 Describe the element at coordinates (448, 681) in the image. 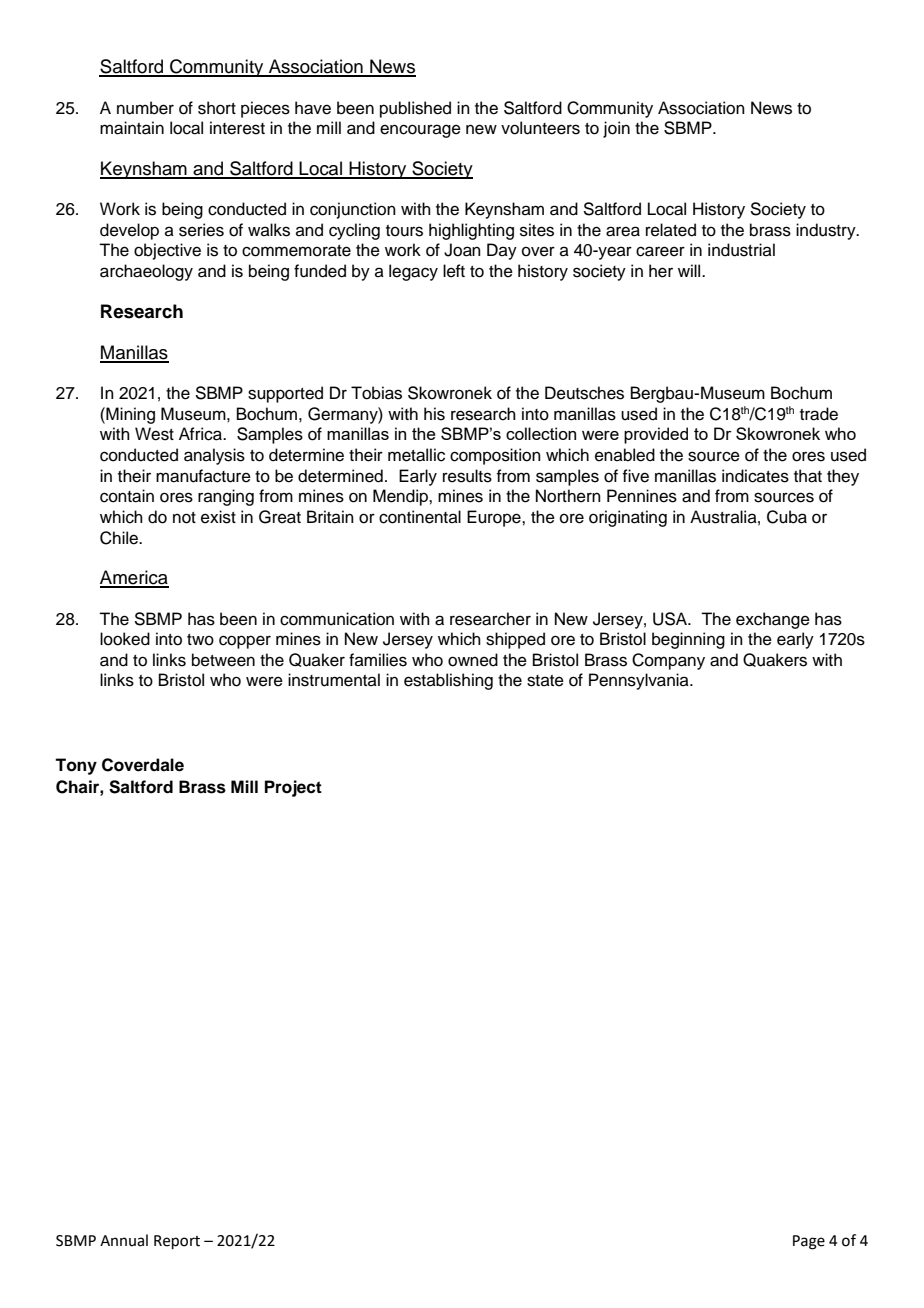

I see `establishing` at that location.
